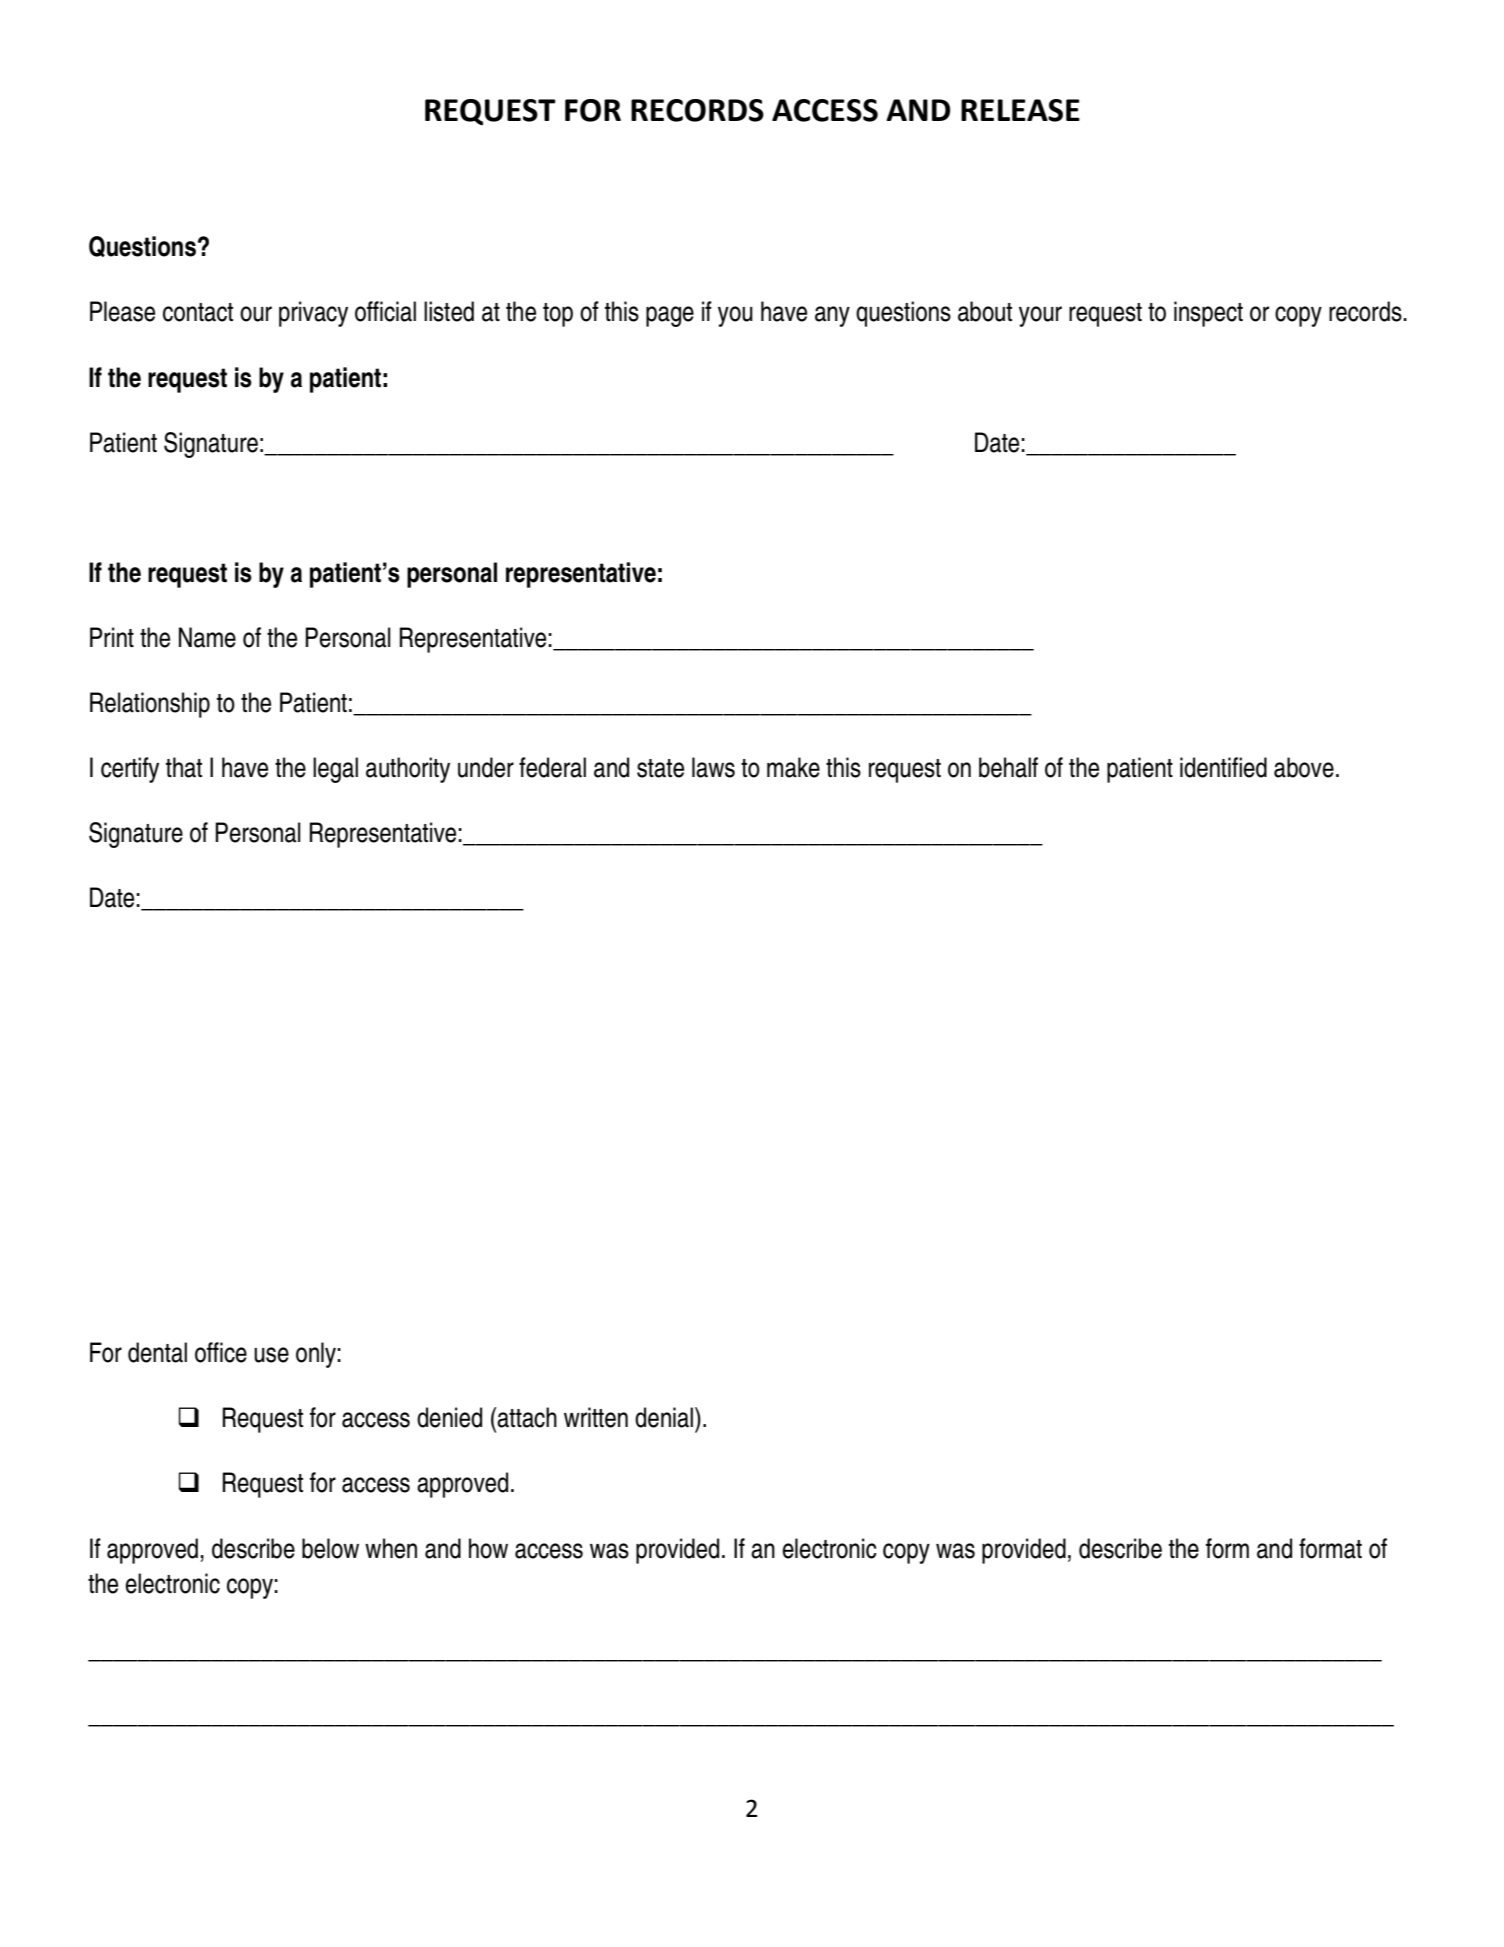 This image has height=1947, width=1504. What do you see at coordinates (664, 1417) in the image?
I see `denial` at bounding box center [664, 1417].
